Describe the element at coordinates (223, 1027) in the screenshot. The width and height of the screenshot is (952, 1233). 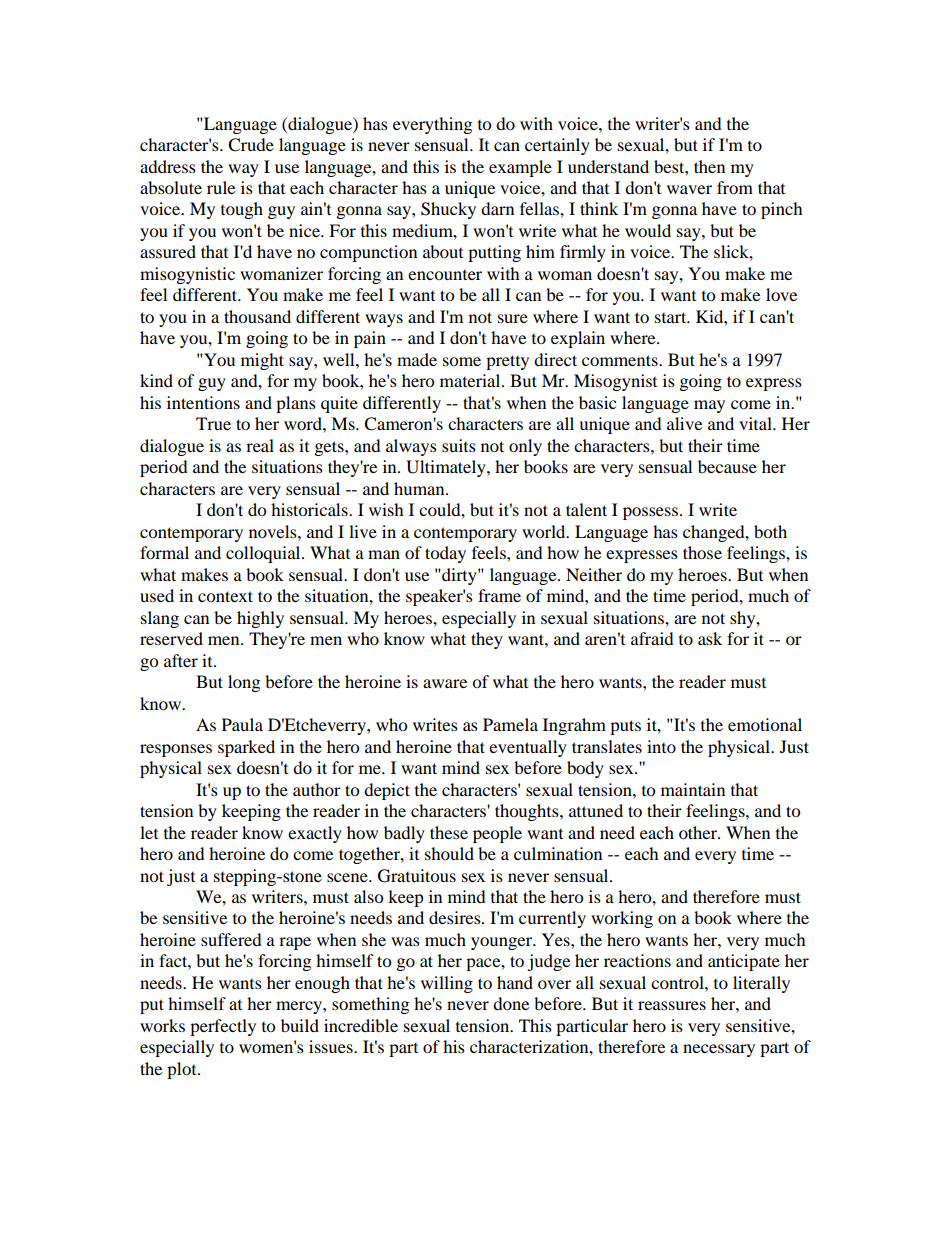
I see `perfectly` at that location.
